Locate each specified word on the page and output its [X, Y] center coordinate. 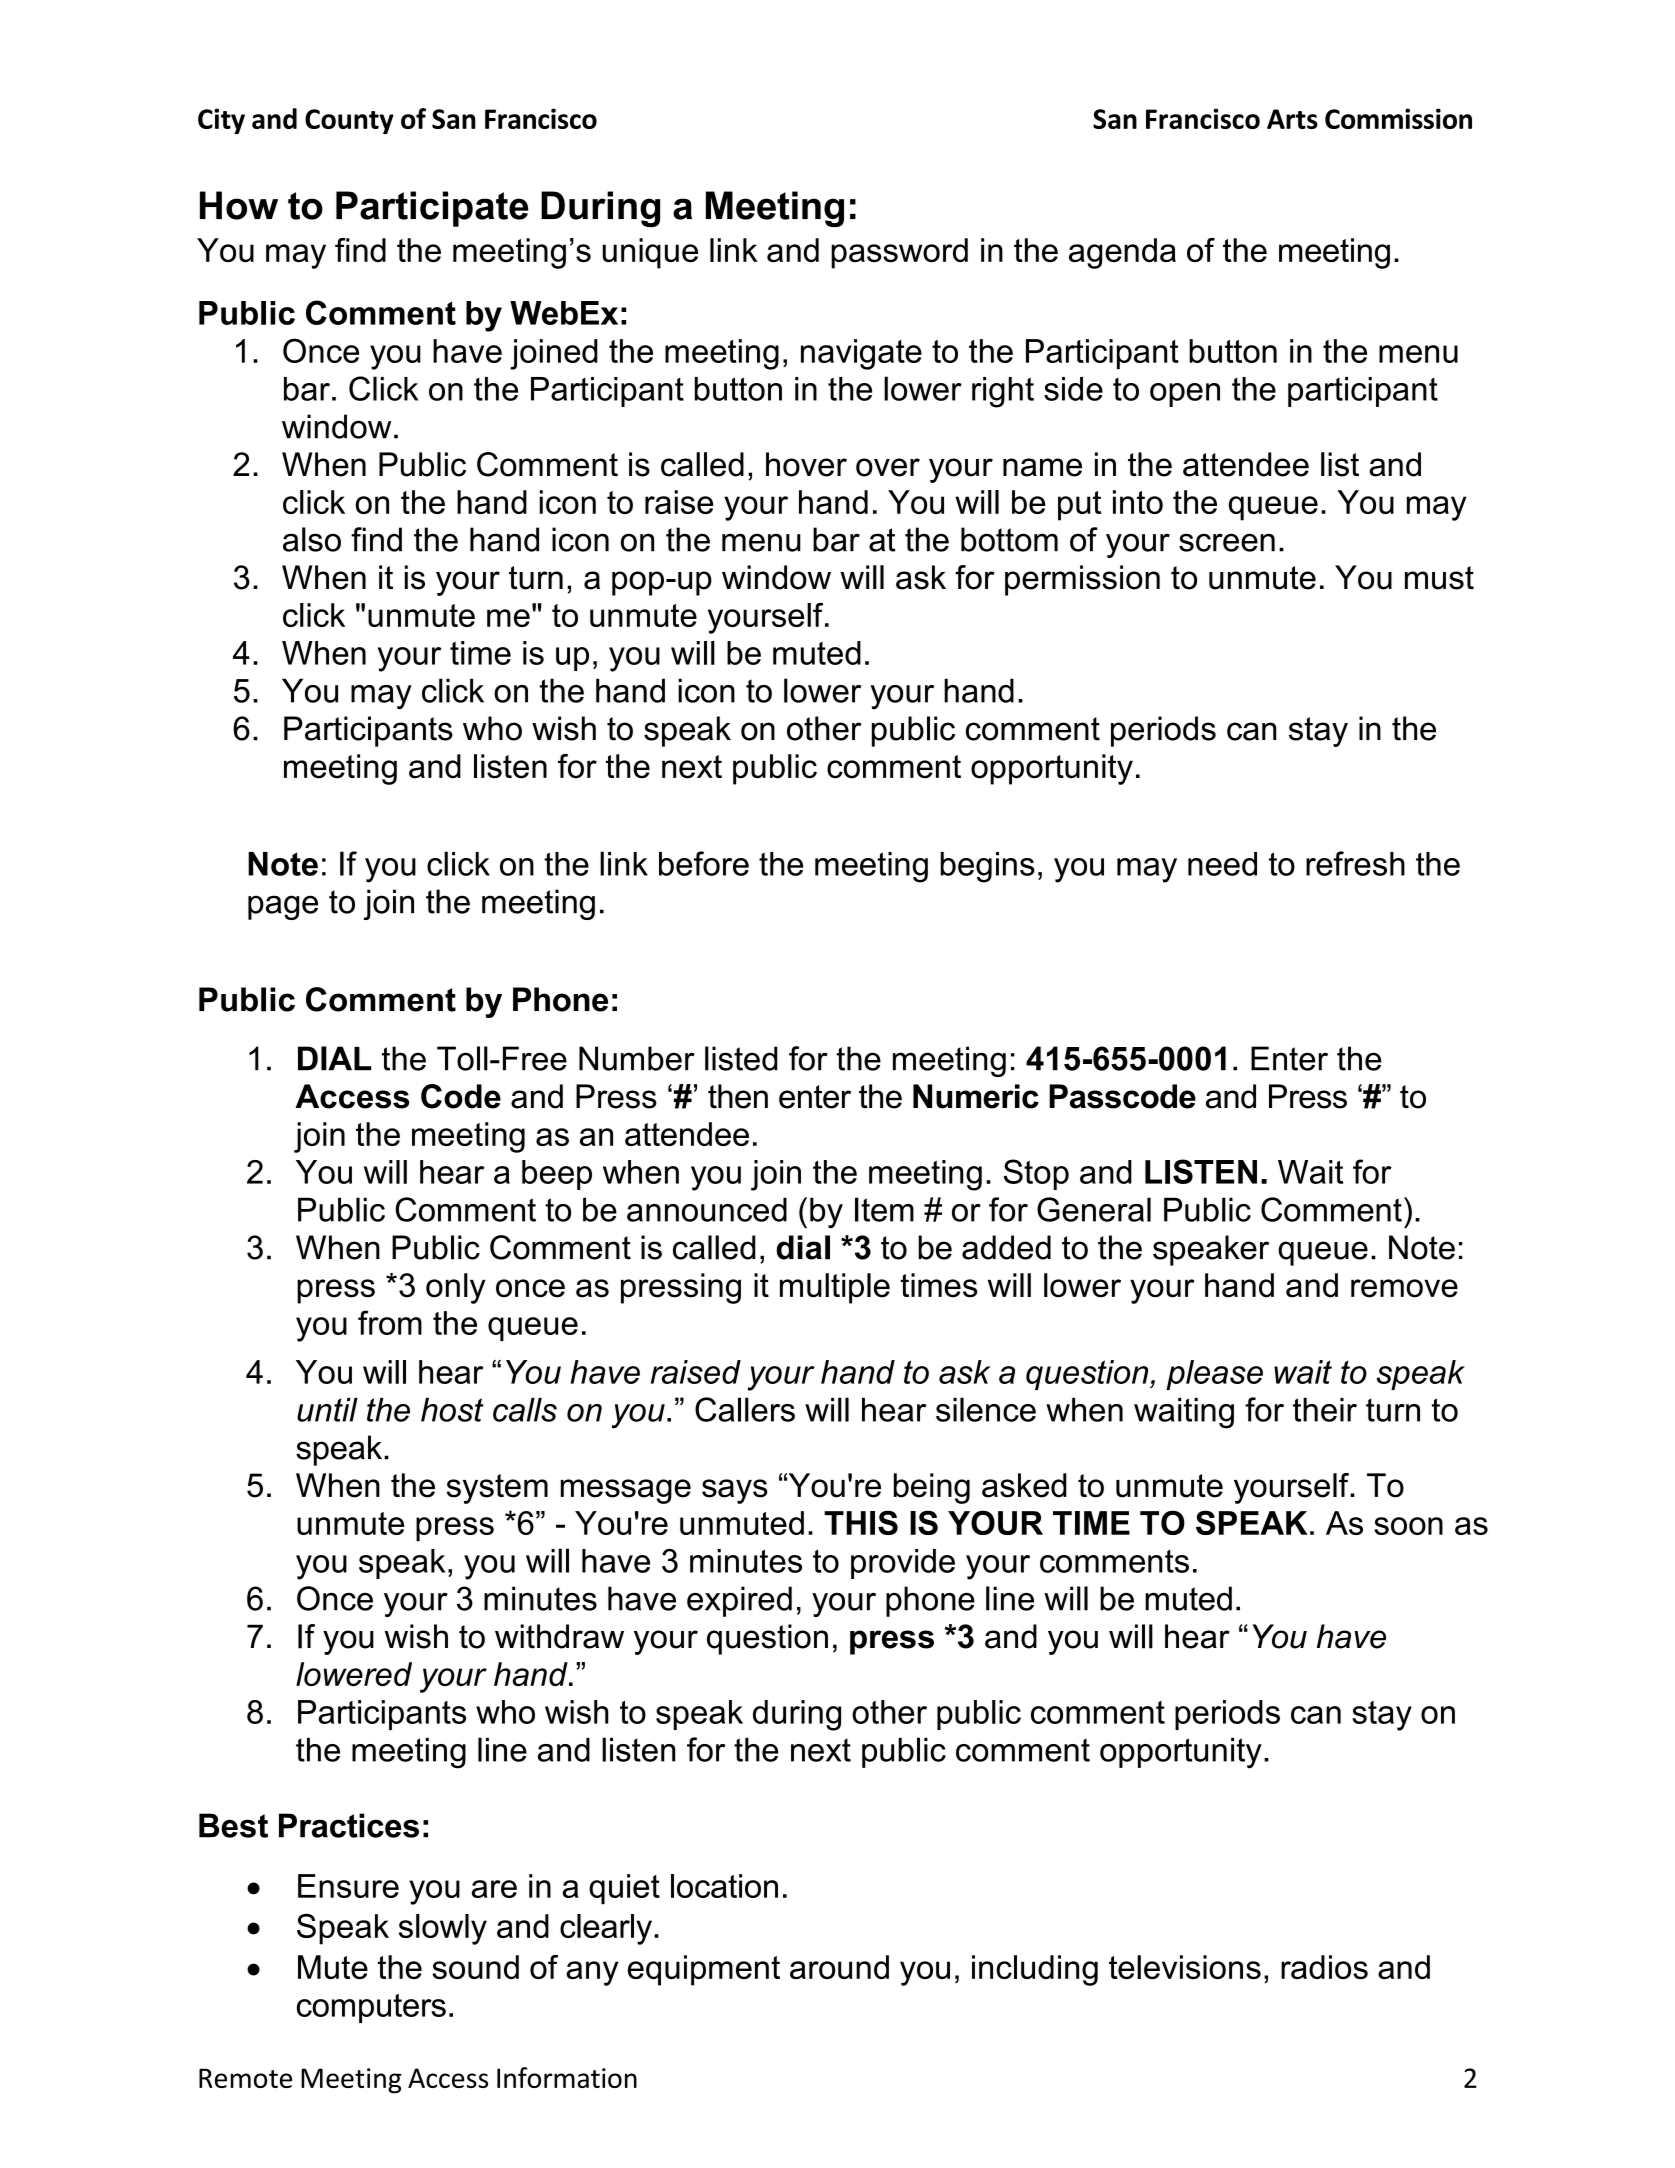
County [349, 121]
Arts [1292, 119]
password [899, 253]
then [738, 1096]
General [1094, 1209]
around [839, 1967]
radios [1324, 1967]
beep [557, 1175]
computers [371, 2008]
